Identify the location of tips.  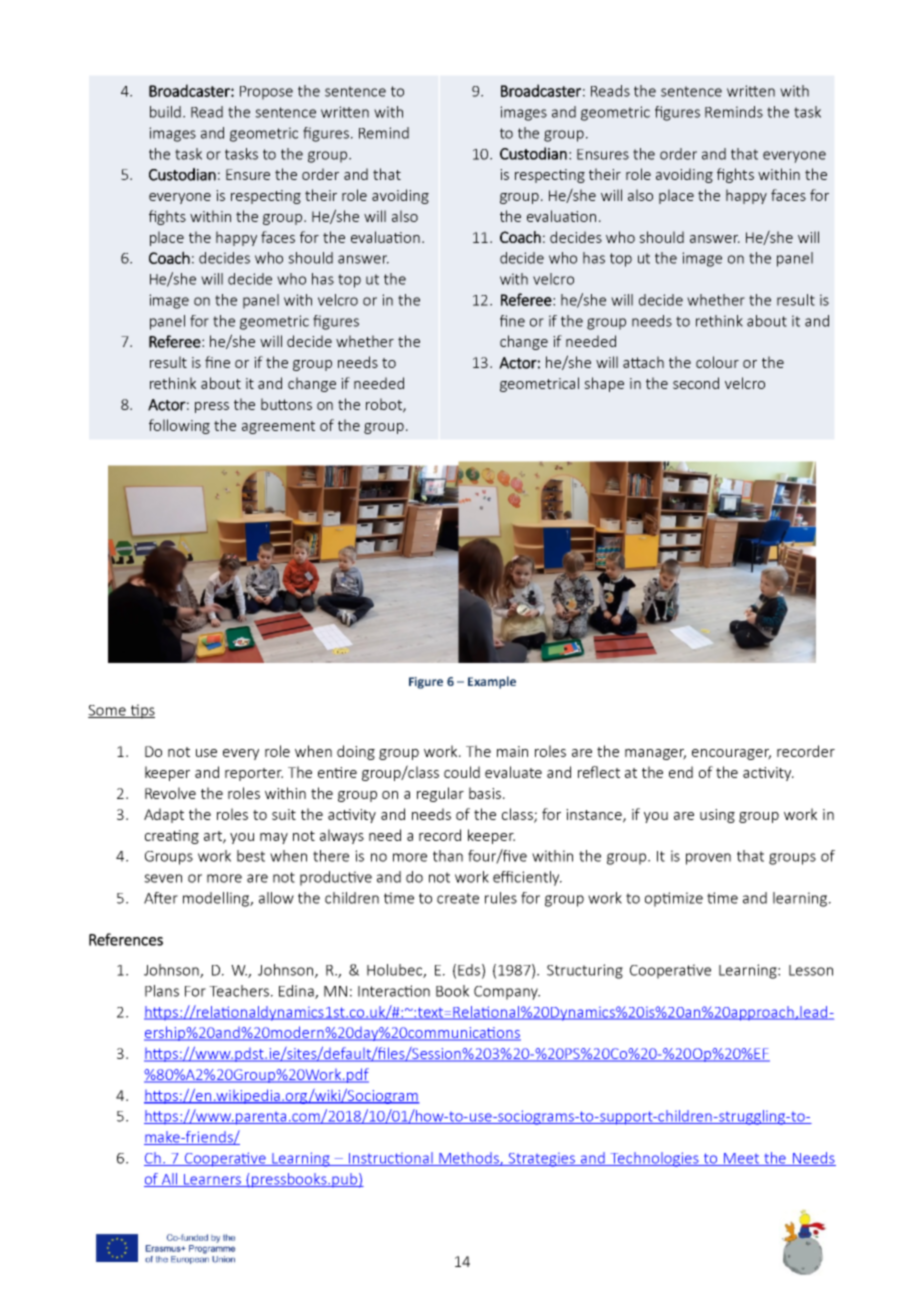
(141, 711).
